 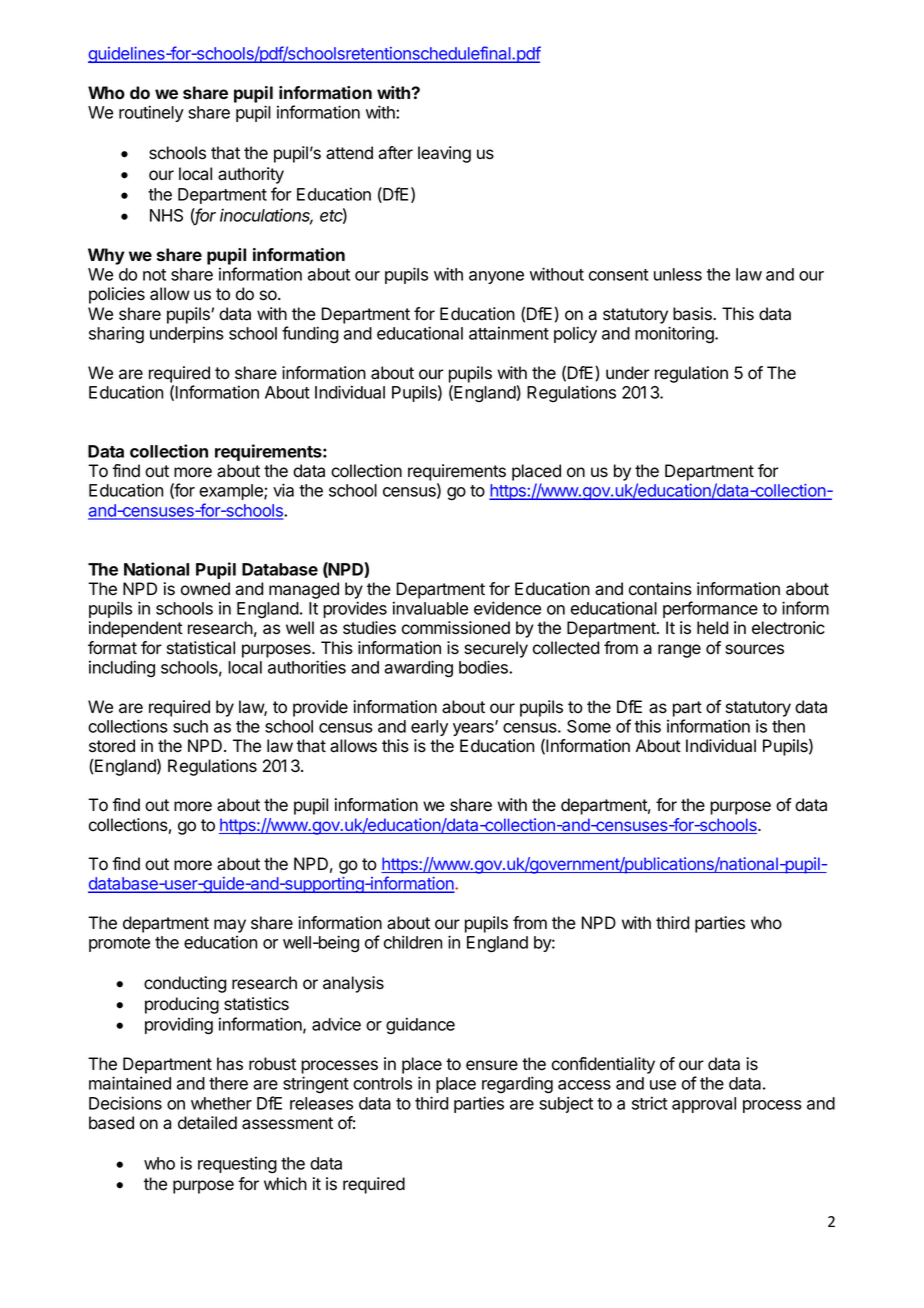 What do you see at coordinates (444, 154) in the document?
I see `leaving` at bounding box center [444, 154].
